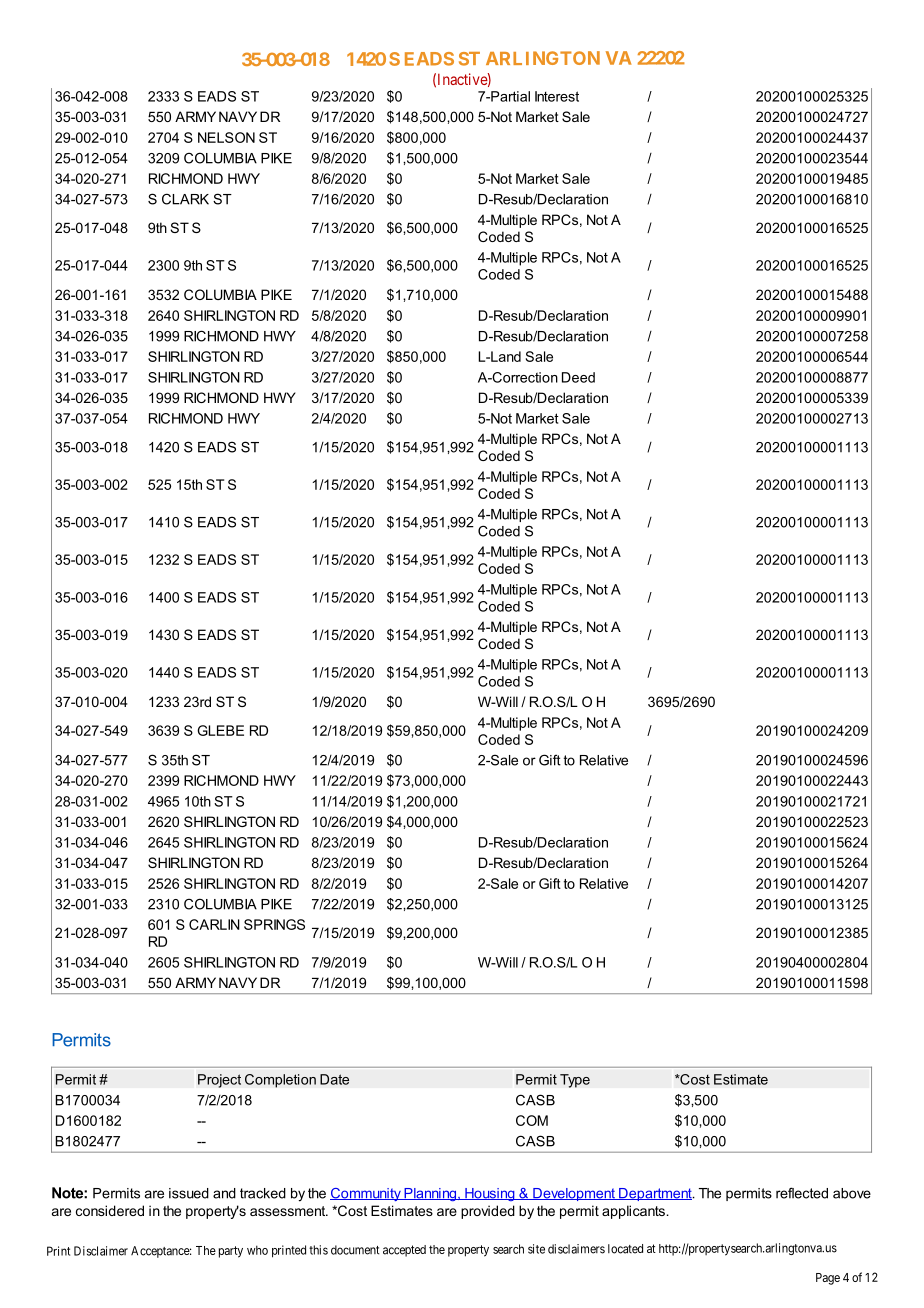 This screenshot has height=1308, width=924. Describe the element at coordinates (226, 137) in the screenshot. I see `NELSON` at that location.
